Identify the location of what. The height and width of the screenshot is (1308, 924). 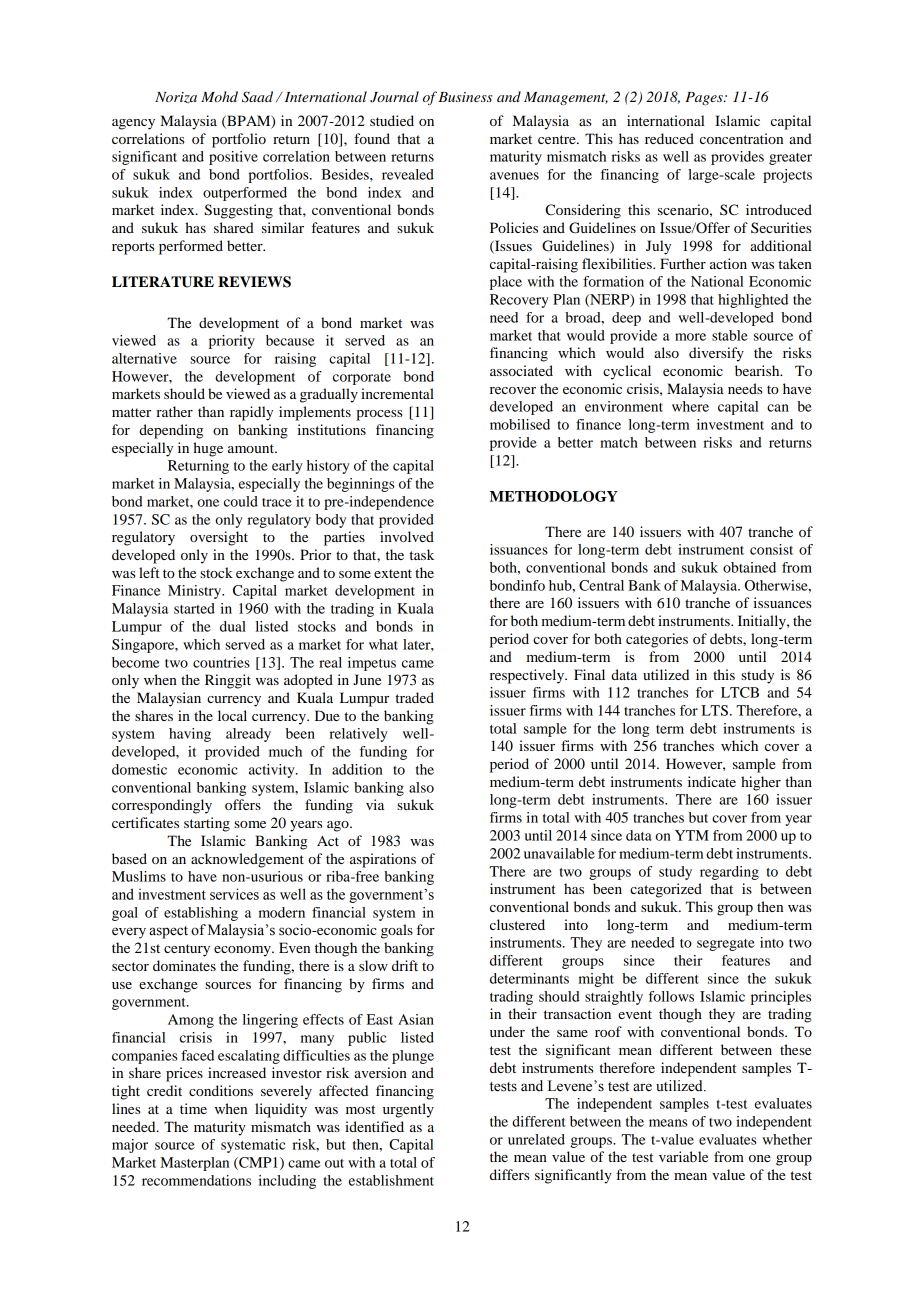
(383, 644).
